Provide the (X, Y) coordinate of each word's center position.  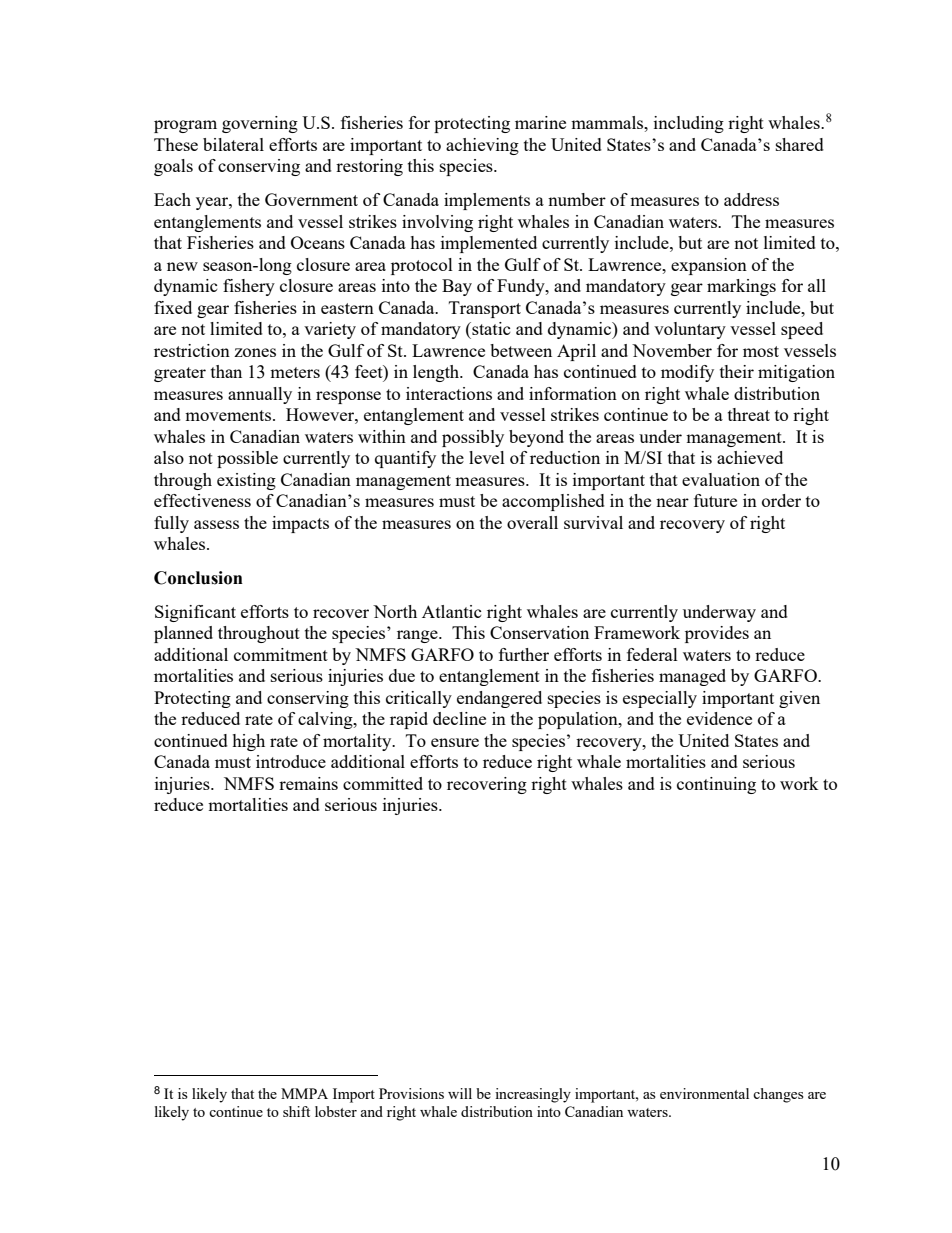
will (460, 1093)
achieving (482, 146)
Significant (195, 613)
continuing (716, 785)
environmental (704, 1093)
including (689, 124)
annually (260, 395)
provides (717, 634)
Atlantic (452, 611)
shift (296, 1111)
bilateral (233, 144)
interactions (449, 393)
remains (308, 783)
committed (383, 783)
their (737, 371)
